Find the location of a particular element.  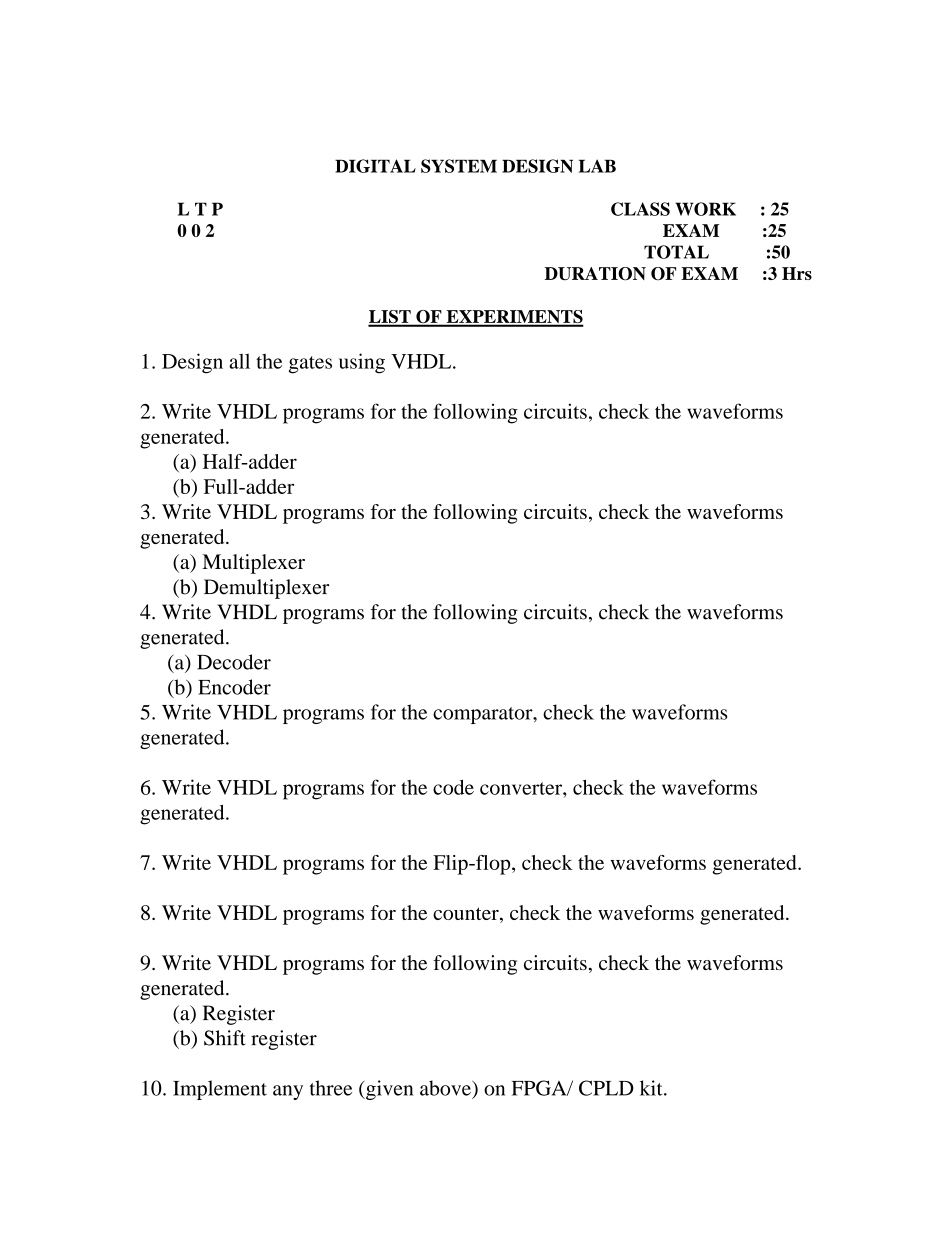

WORK is located at coordinates (705, 209).
